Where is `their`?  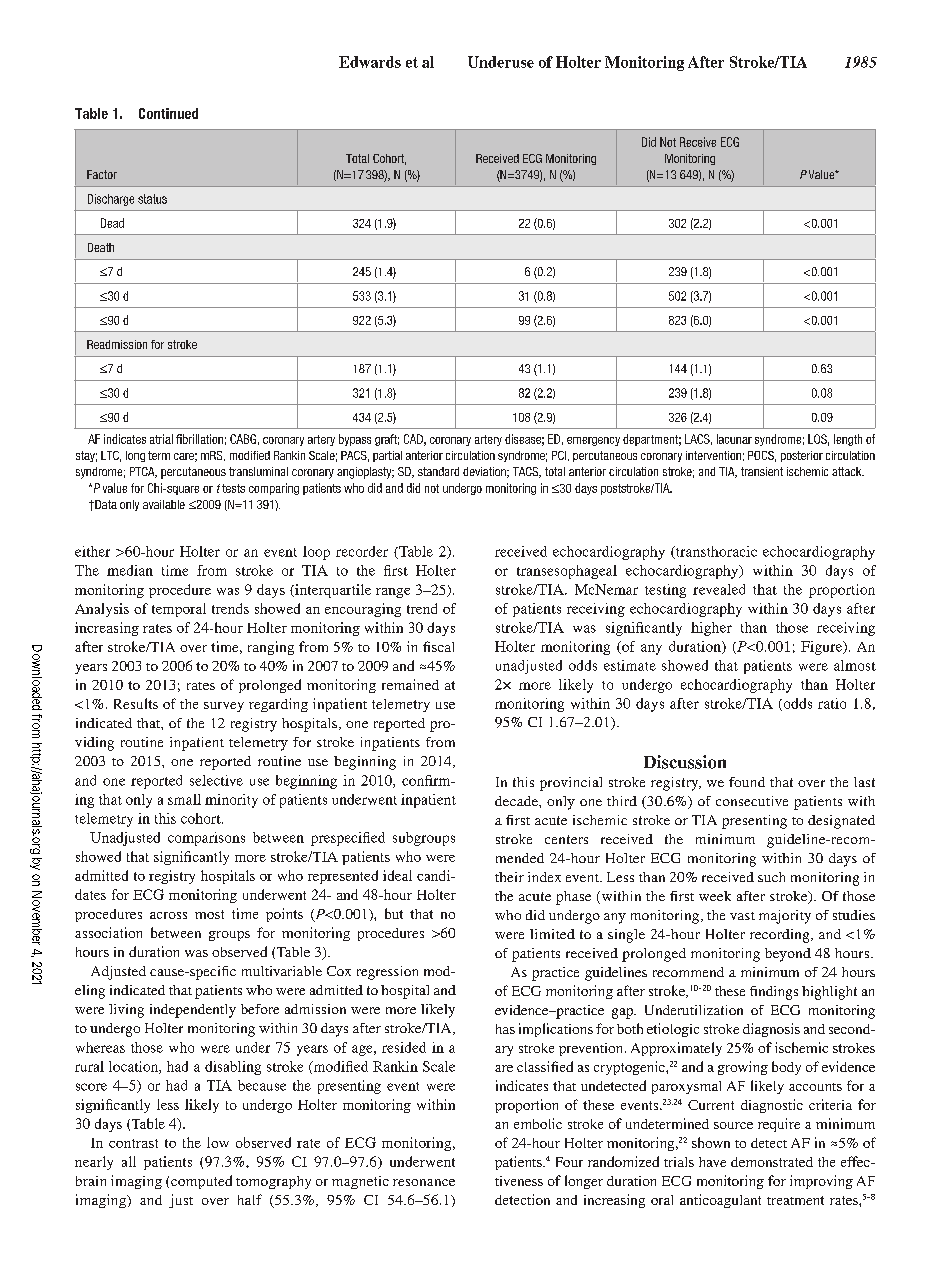 their is located at coordinates (509, 877).
